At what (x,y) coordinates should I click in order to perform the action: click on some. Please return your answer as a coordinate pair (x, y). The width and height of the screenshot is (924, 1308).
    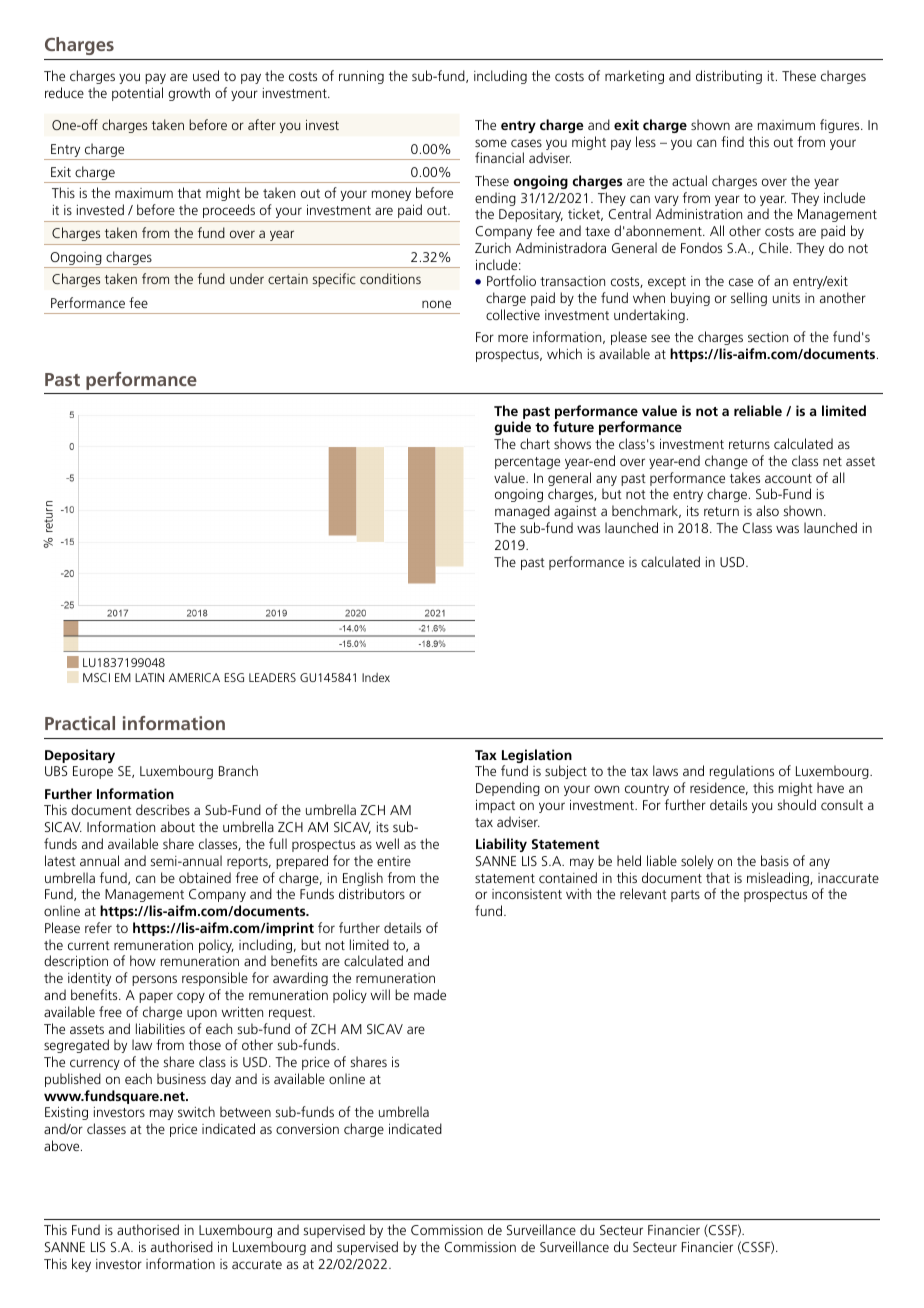
    Looking at the image, I should click on (491, 143).
